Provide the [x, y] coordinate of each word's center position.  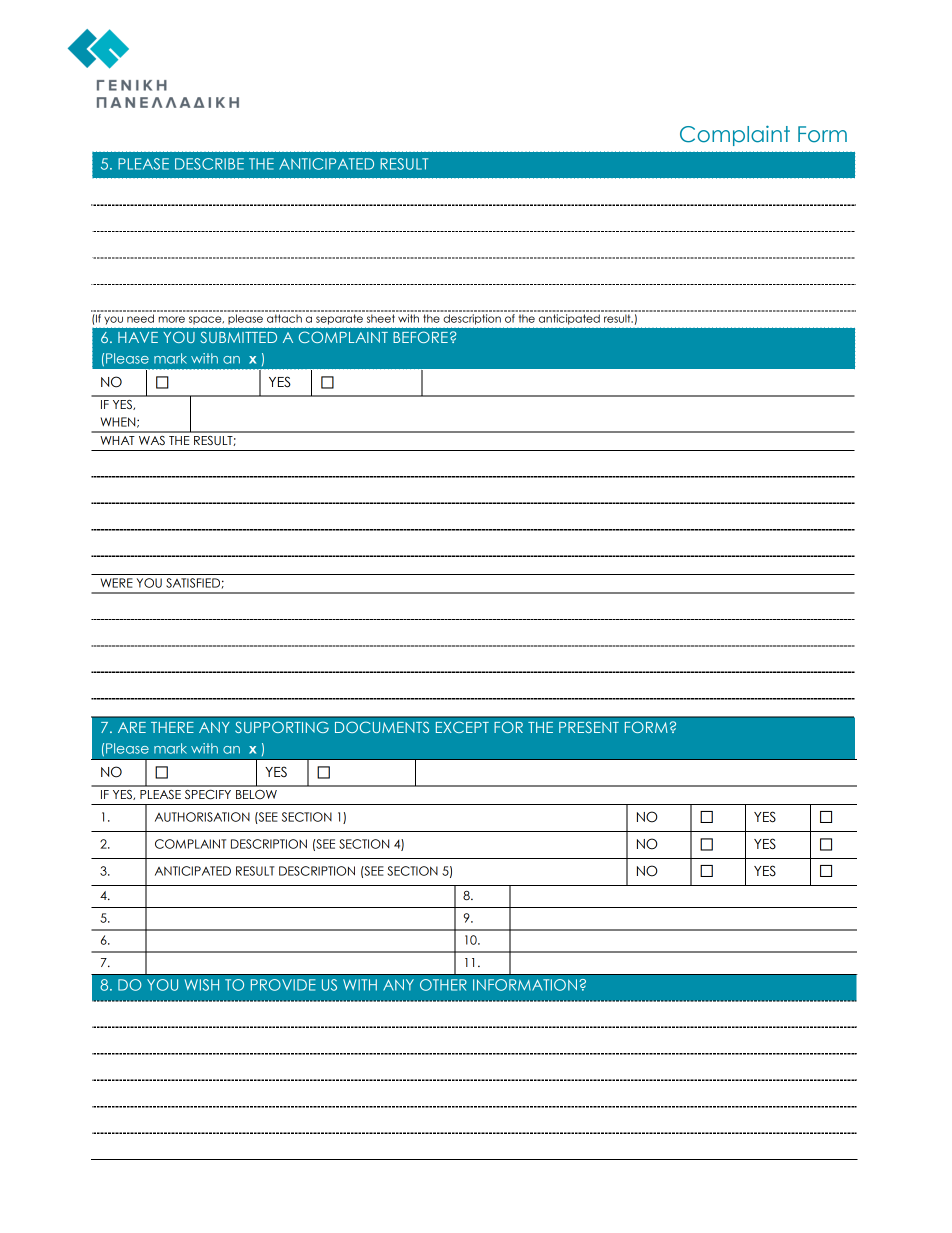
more [171, 319]
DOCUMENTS [382, 727]
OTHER [443, 985]
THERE [172, 727]
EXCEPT [462, 727]
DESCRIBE [209, 164]
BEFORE [420, 337]
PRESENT [589, 727]
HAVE [138, 337]
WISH [202, 985]
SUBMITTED [238, 337]
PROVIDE [283, 985]
